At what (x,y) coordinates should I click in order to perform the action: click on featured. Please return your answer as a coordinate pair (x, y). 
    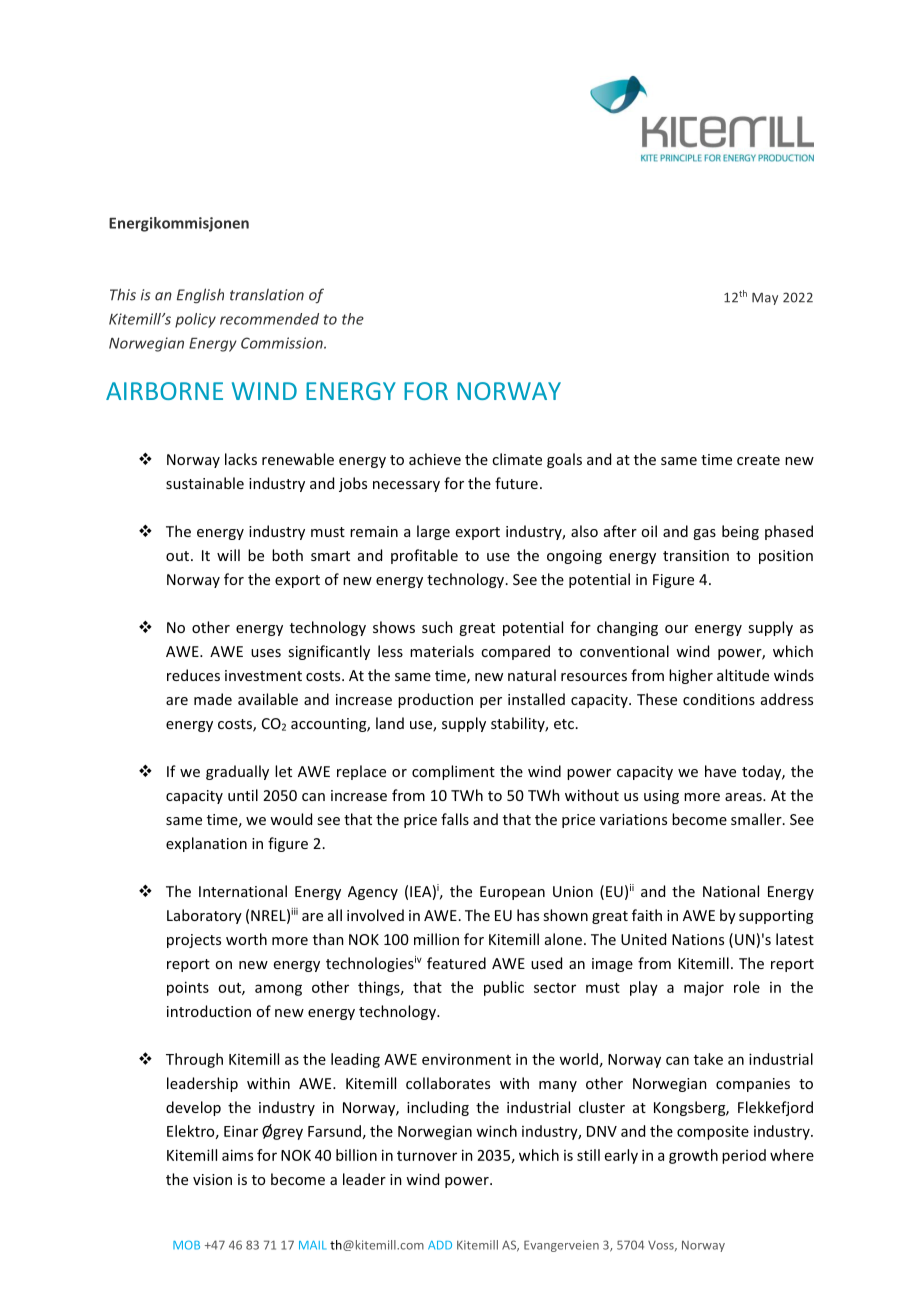
    Looking at the image, I should click on (456, 963).
